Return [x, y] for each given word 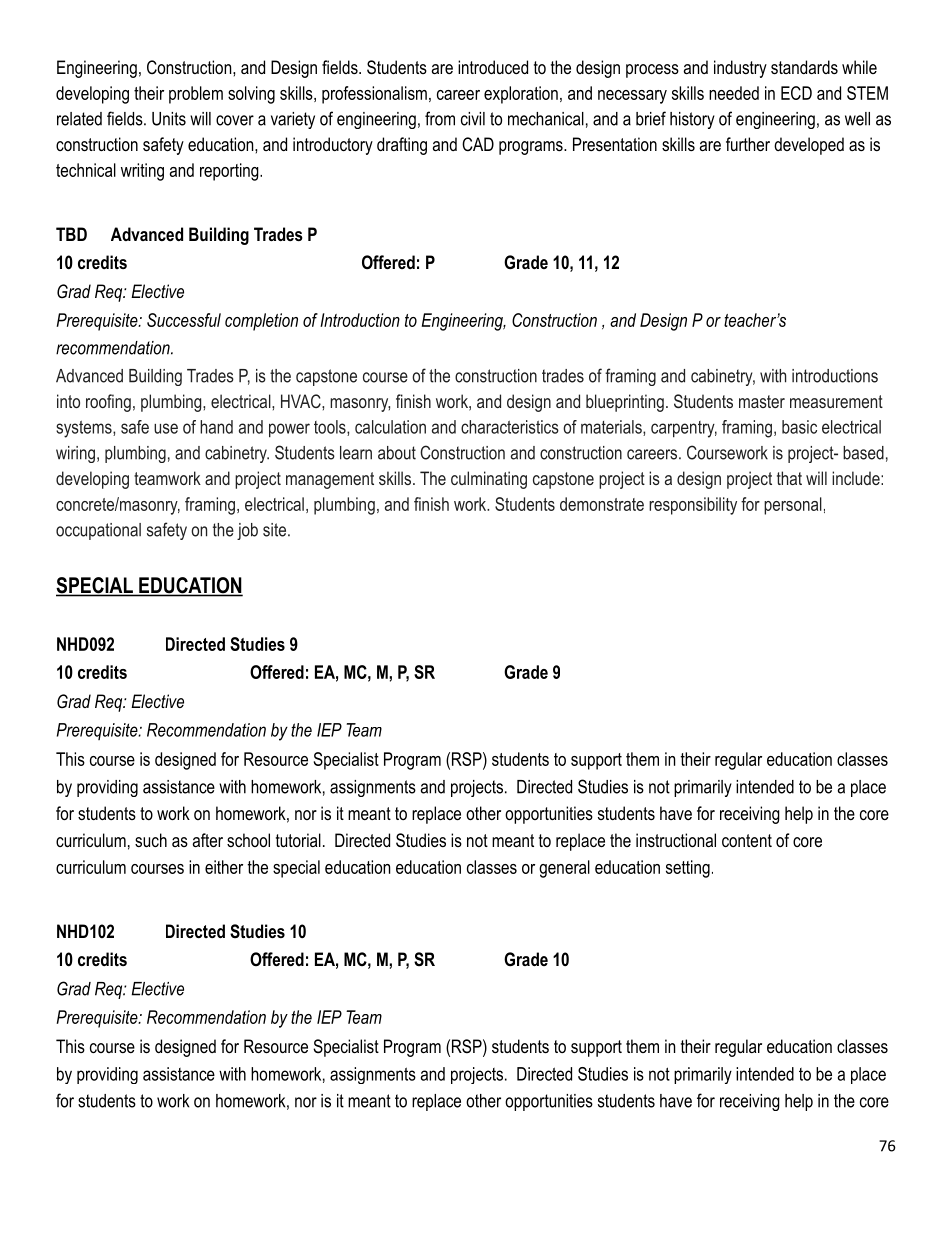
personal [793, 506]
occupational [98, 531]
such [151, 840]
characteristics [510, 427]
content [747, 840]
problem [196, 95]
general [564, 869]
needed [734, 93]
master [762, 401]
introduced [493, 67]
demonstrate [602, 504]
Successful [184, 320]
